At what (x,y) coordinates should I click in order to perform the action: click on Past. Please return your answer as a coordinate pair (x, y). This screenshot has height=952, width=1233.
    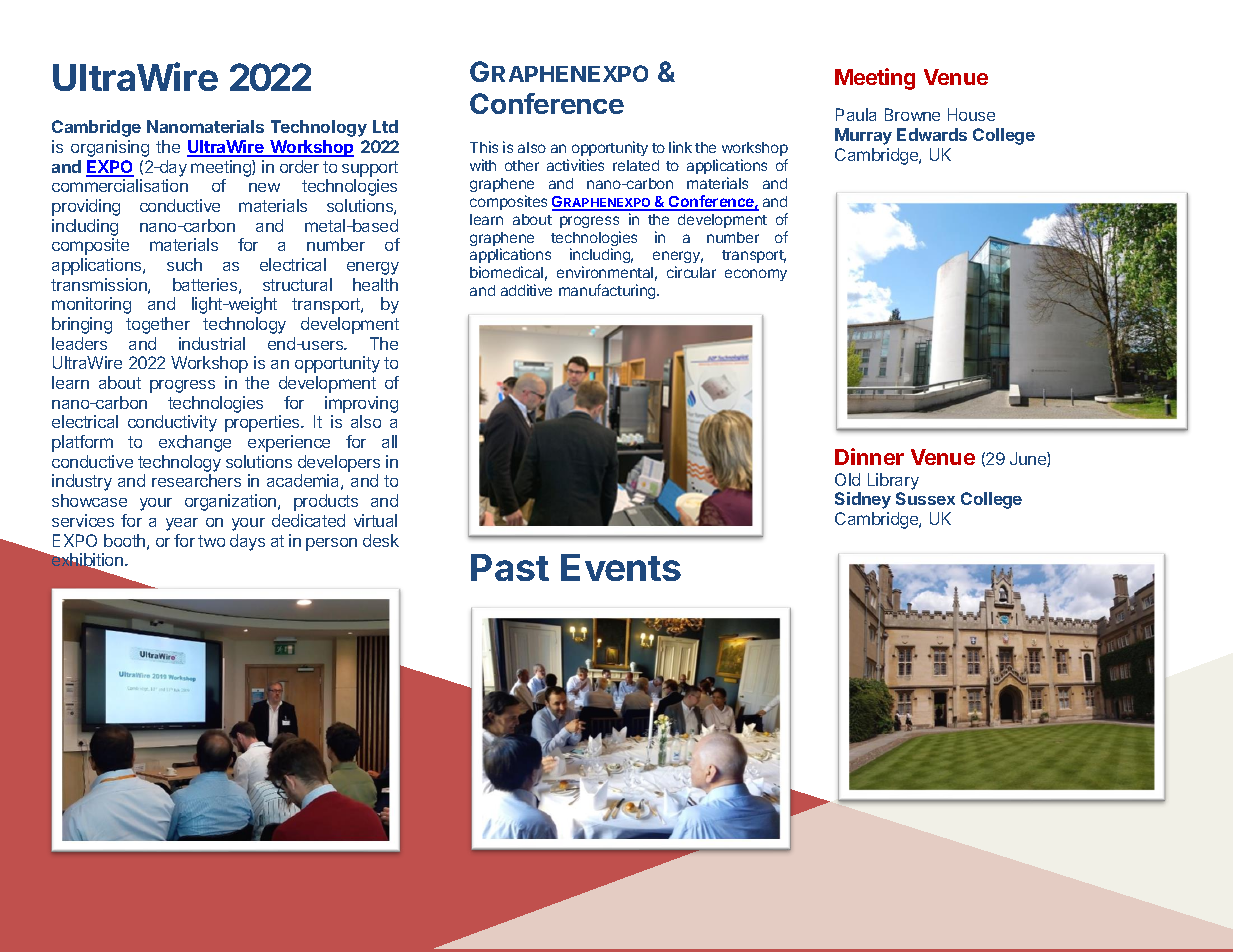
    Looking at the image, I should click on (510, 567).
